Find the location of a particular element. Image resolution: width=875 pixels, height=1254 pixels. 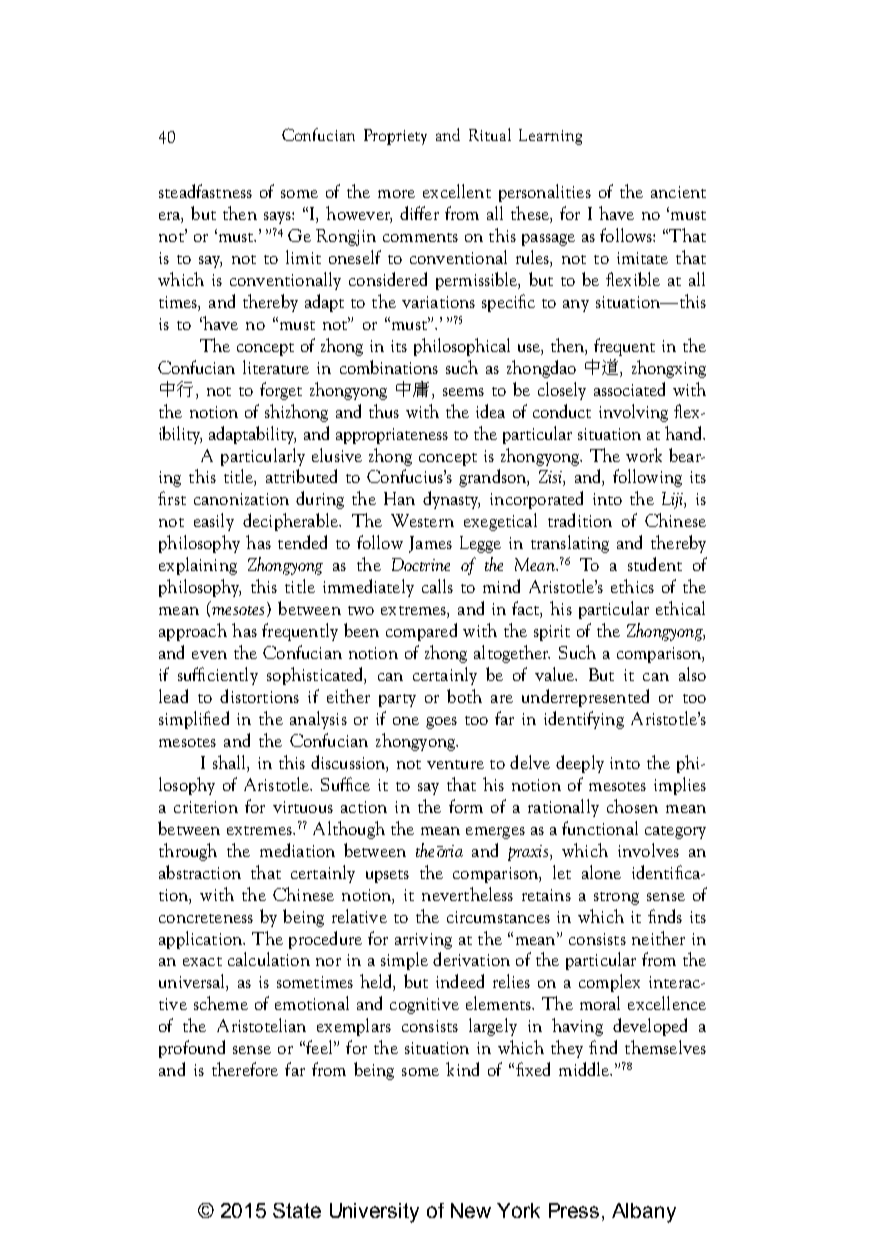

excellent is located at coordinates (457, 191).
